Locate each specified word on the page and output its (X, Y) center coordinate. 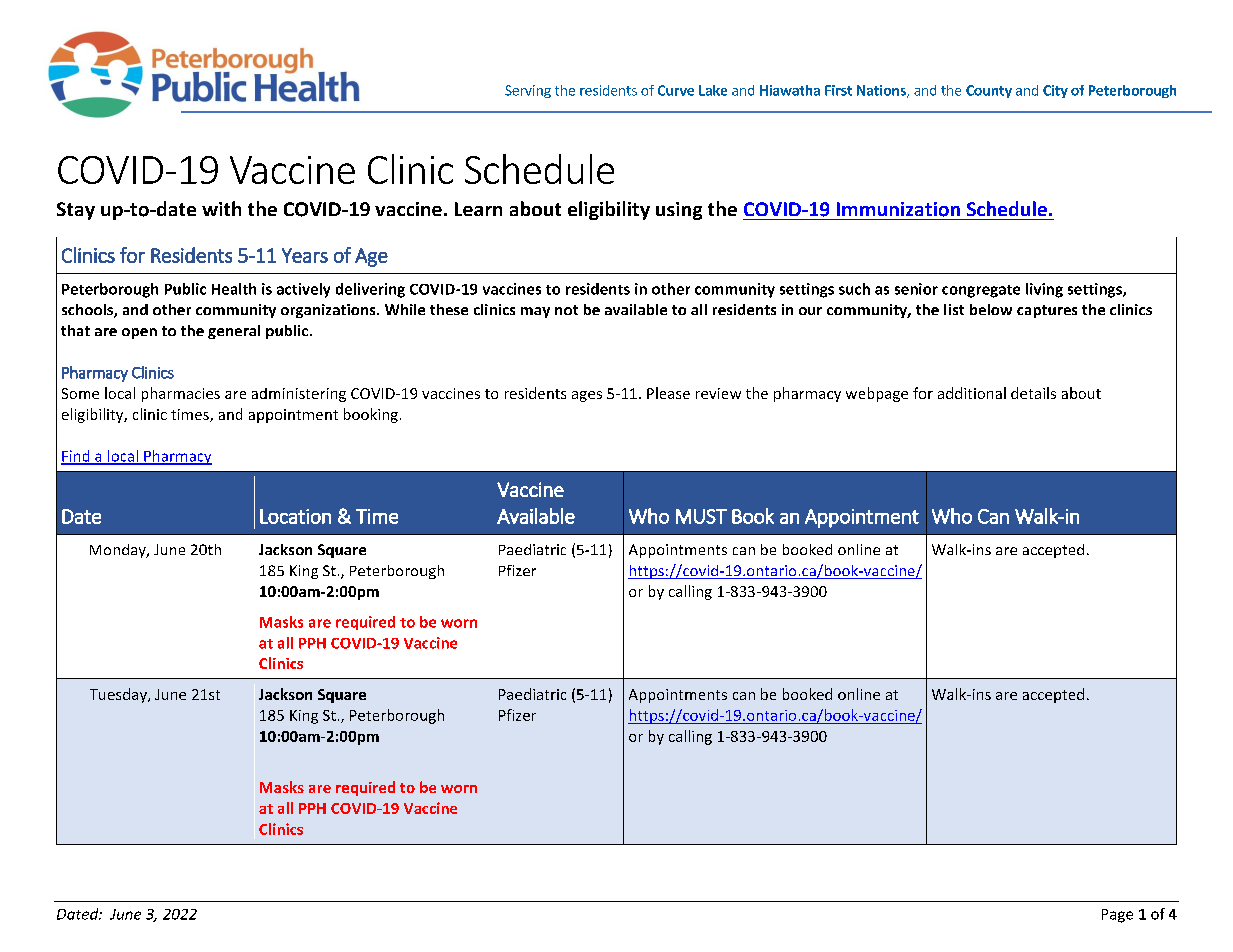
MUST (701, 516)
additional (972, 393)
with (221, 208)
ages (587, 396)
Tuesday (119, 695)
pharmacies (181, 394)
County (989, 91)
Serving (528, 91)
